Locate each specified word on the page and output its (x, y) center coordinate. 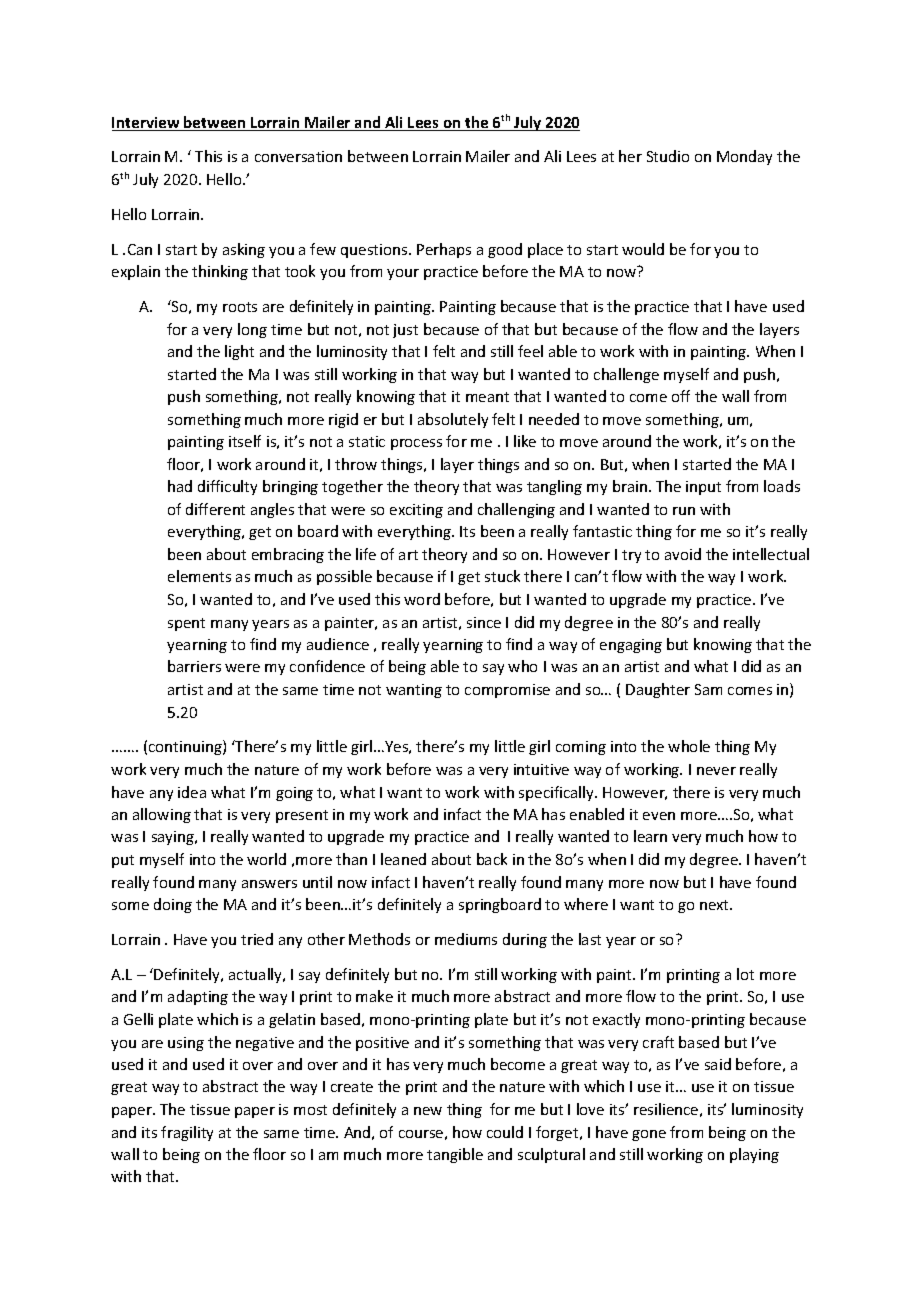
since (484, 622)
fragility (187, 1133)
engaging (631, 646)
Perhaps (444, 250)
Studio (668, 156)
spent (186, 624)
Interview (147, 124)
